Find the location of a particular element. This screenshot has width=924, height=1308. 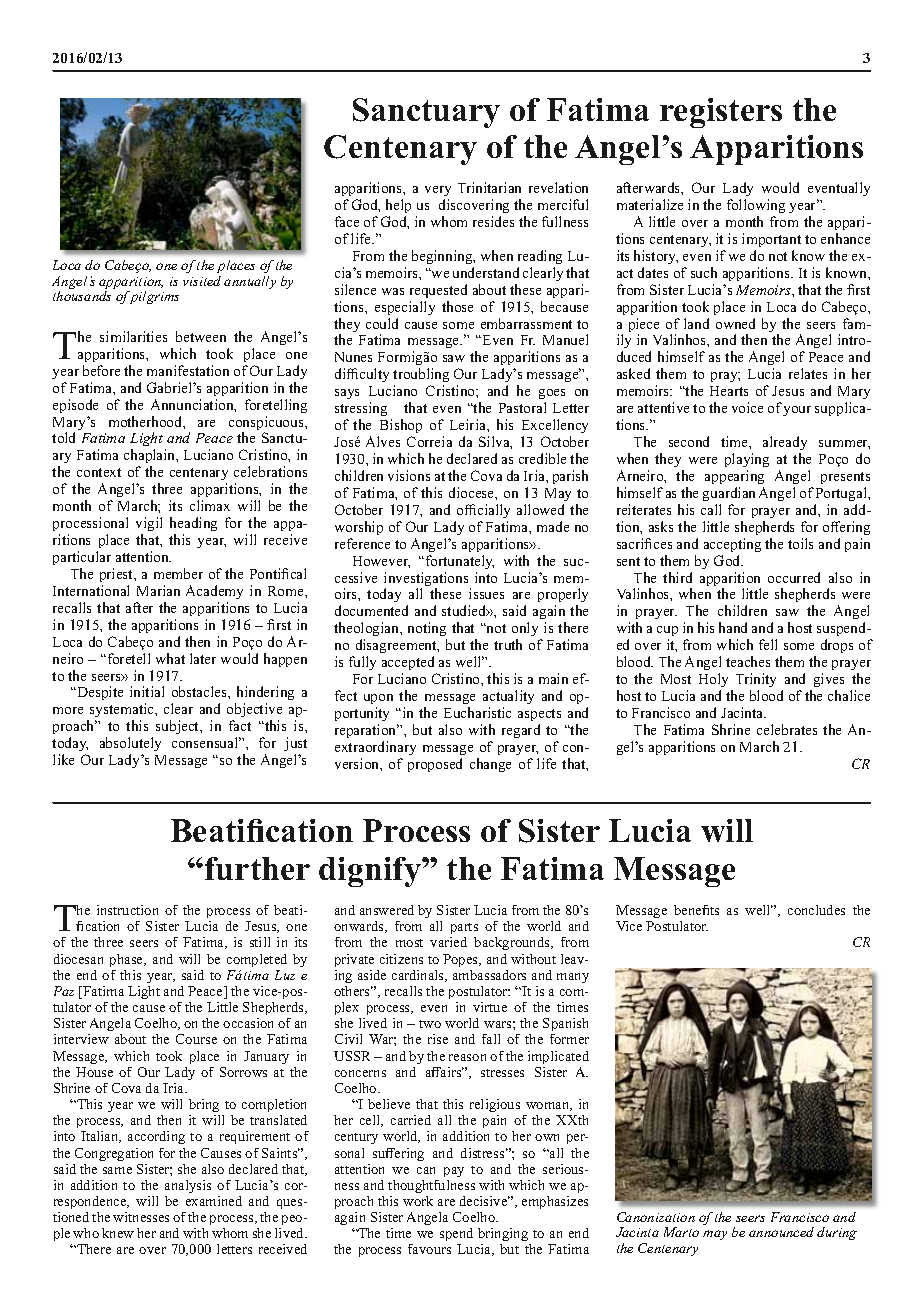

phase is located at coordinates (128, 960).
